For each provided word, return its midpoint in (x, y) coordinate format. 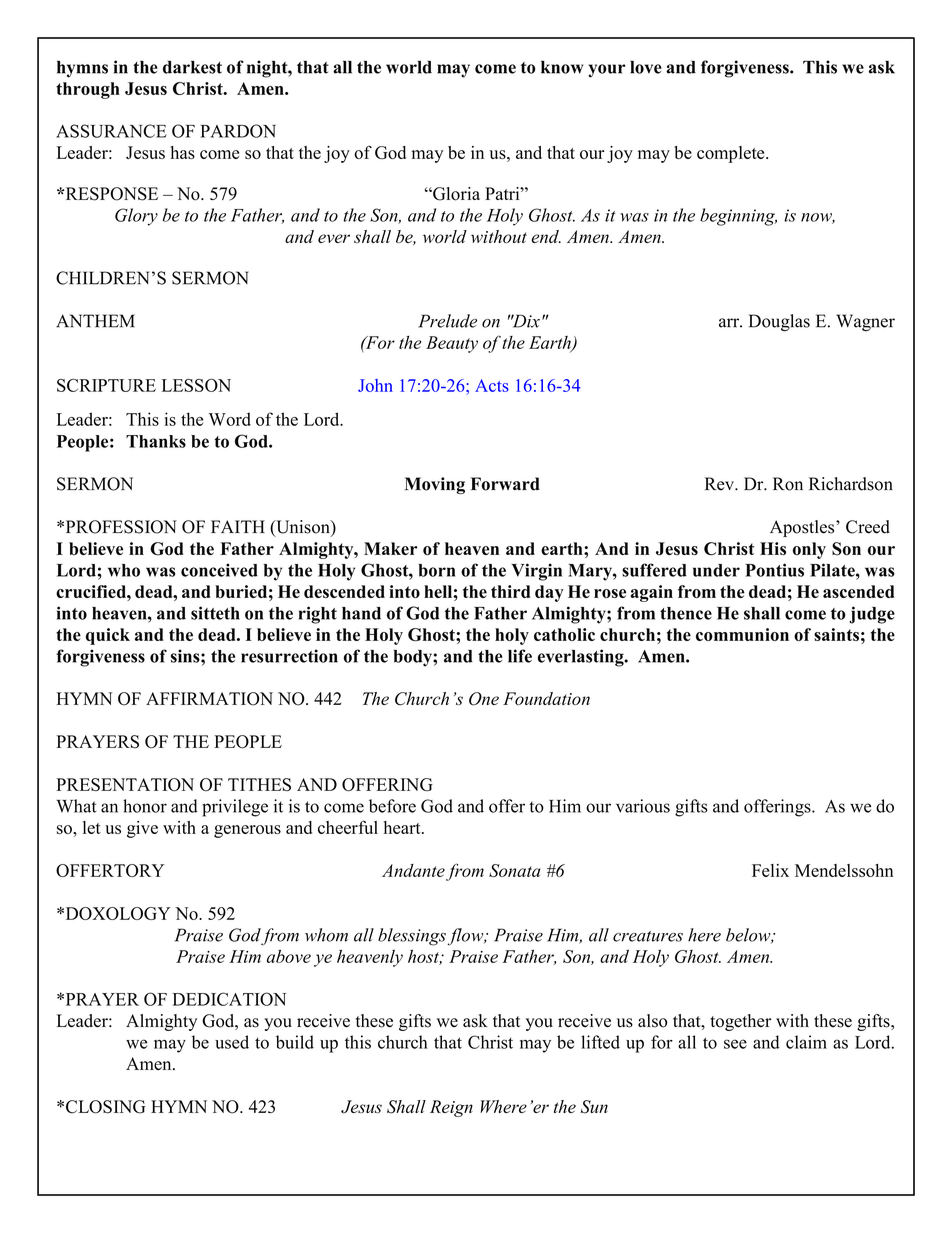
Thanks (156, 441)
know (562, 67)
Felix (770, 870)
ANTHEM (95, 321)
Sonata (515, 870)
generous (247, 831)
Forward (505, 484)
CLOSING (106, 1107)
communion (742, 634)
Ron (788, 484)
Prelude (447, 321)
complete (732, 154)
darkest (192, 67)
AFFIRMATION (209, 699)
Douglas (779, 322)
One (484, 699)
